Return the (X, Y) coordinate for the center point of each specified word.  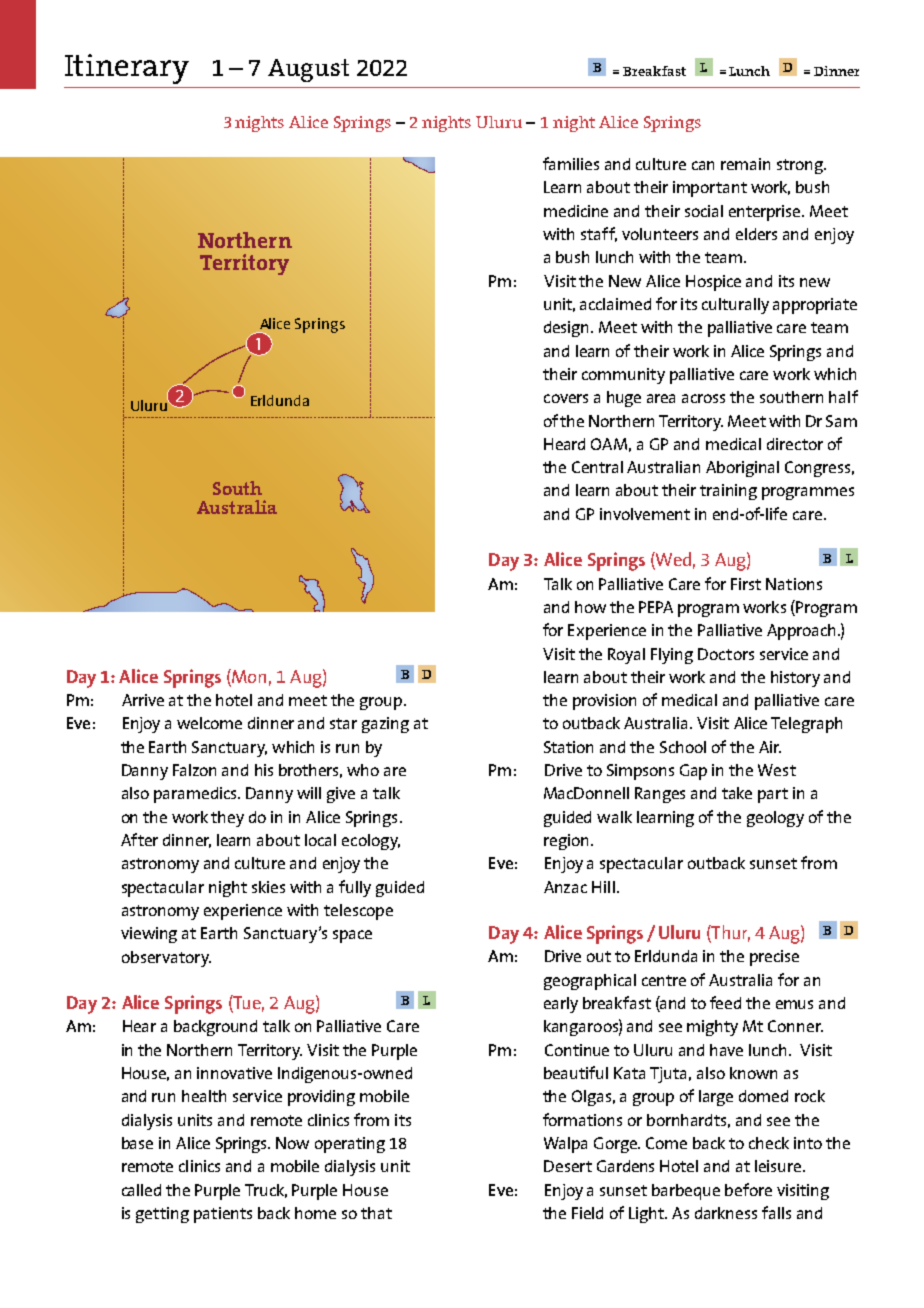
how (590, 607)
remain (745, 164)
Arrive (143, 700)
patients (223, 1215)
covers (566, 398)
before (748, 1189)
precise (774, 958)
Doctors (726, 654)
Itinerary (127, 69)
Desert (568, 1166)
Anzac (565, 887)
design (568, 329)
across (703, 398)
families (571, 163)
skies (268, 887)
